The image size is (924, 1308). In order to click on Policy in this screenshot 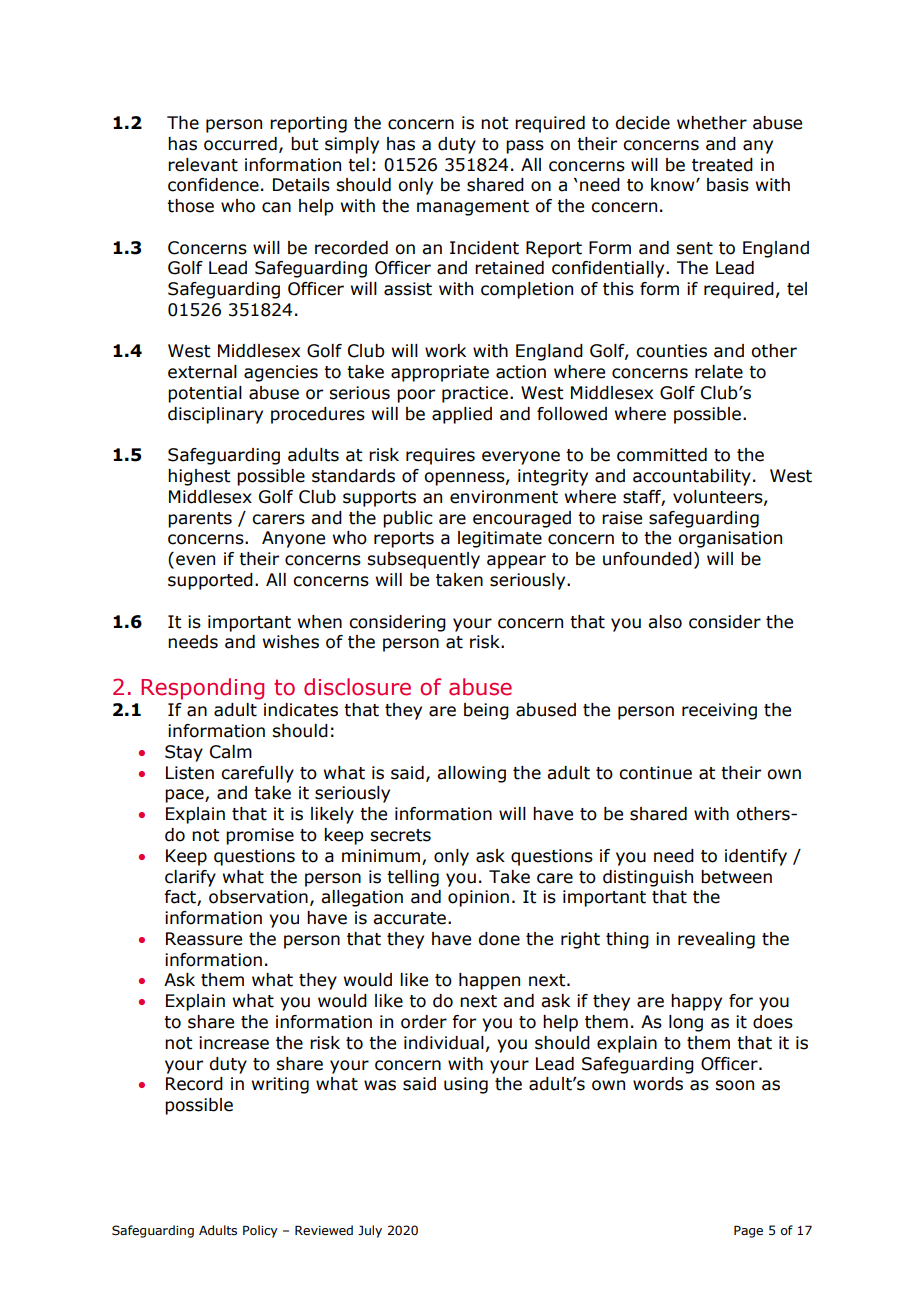, I will do `click(260, 1231)`.
